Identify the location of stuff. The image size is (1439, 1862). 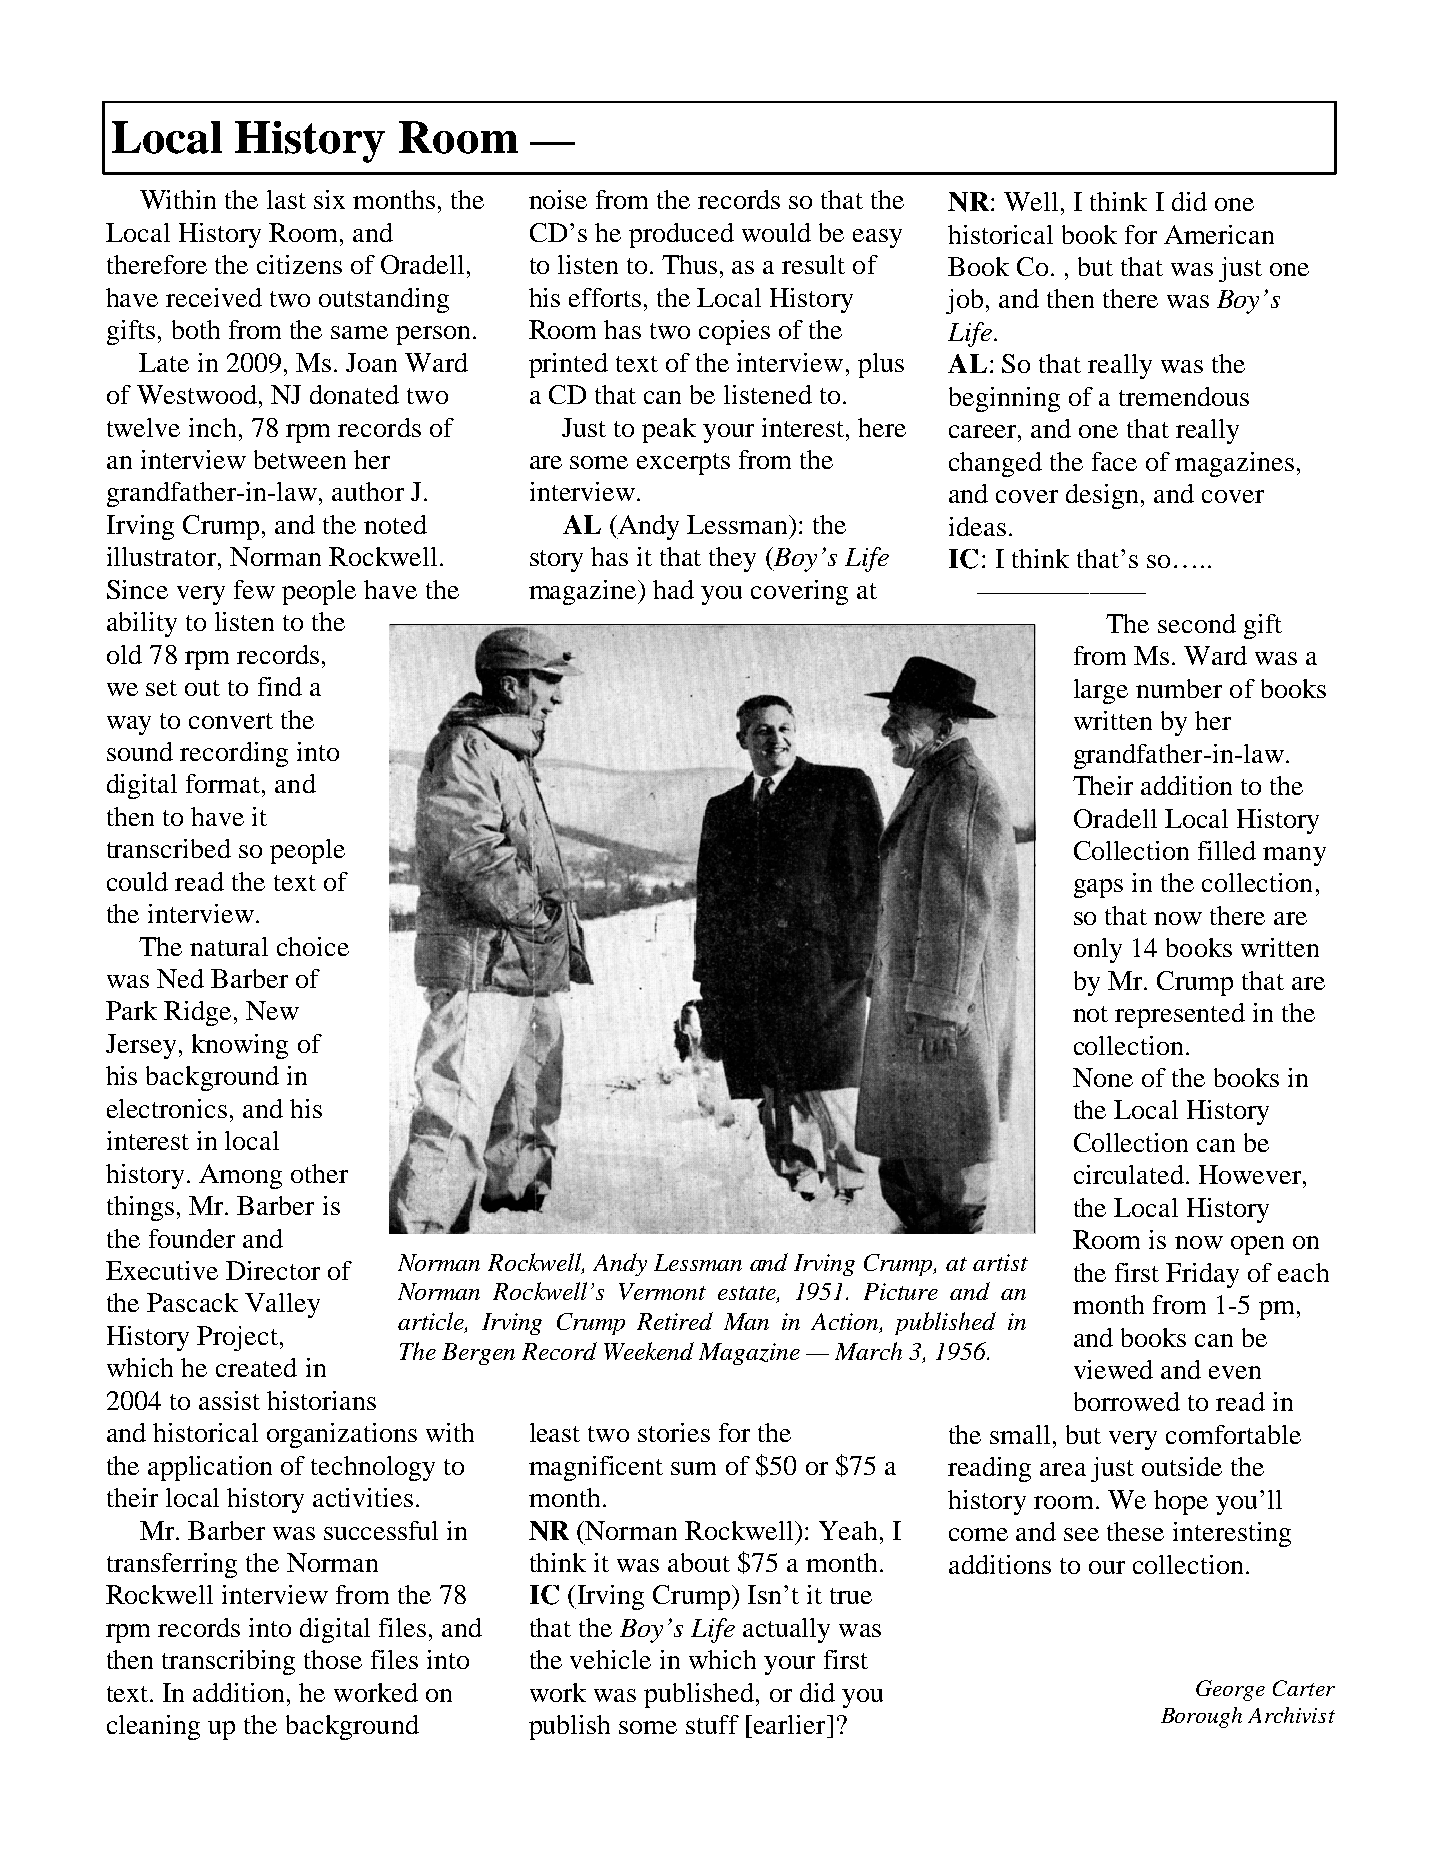
(712, 1724).
